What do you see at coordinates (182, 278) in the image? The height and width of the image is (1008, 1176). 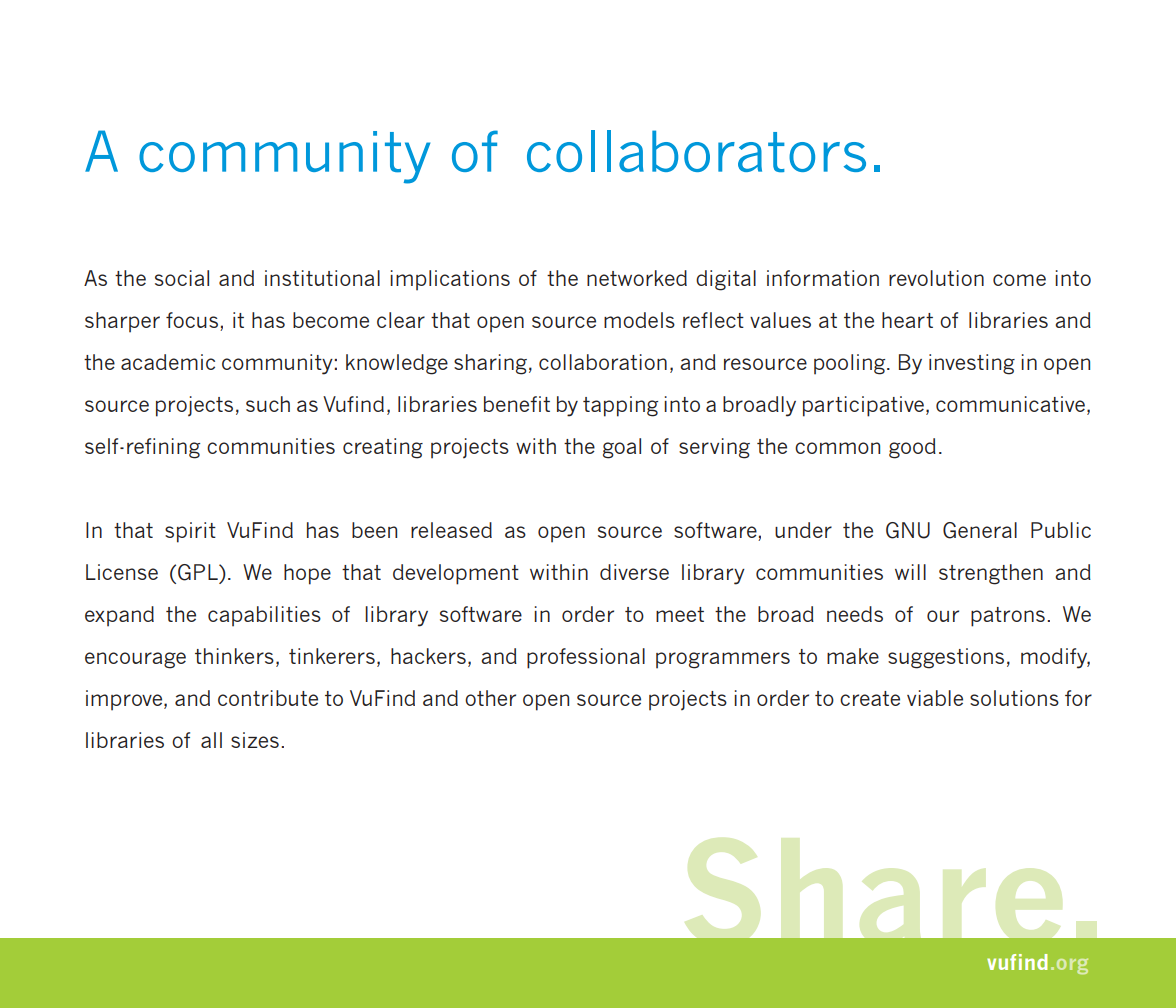 I see `social` at bounding box center [182, 278].
